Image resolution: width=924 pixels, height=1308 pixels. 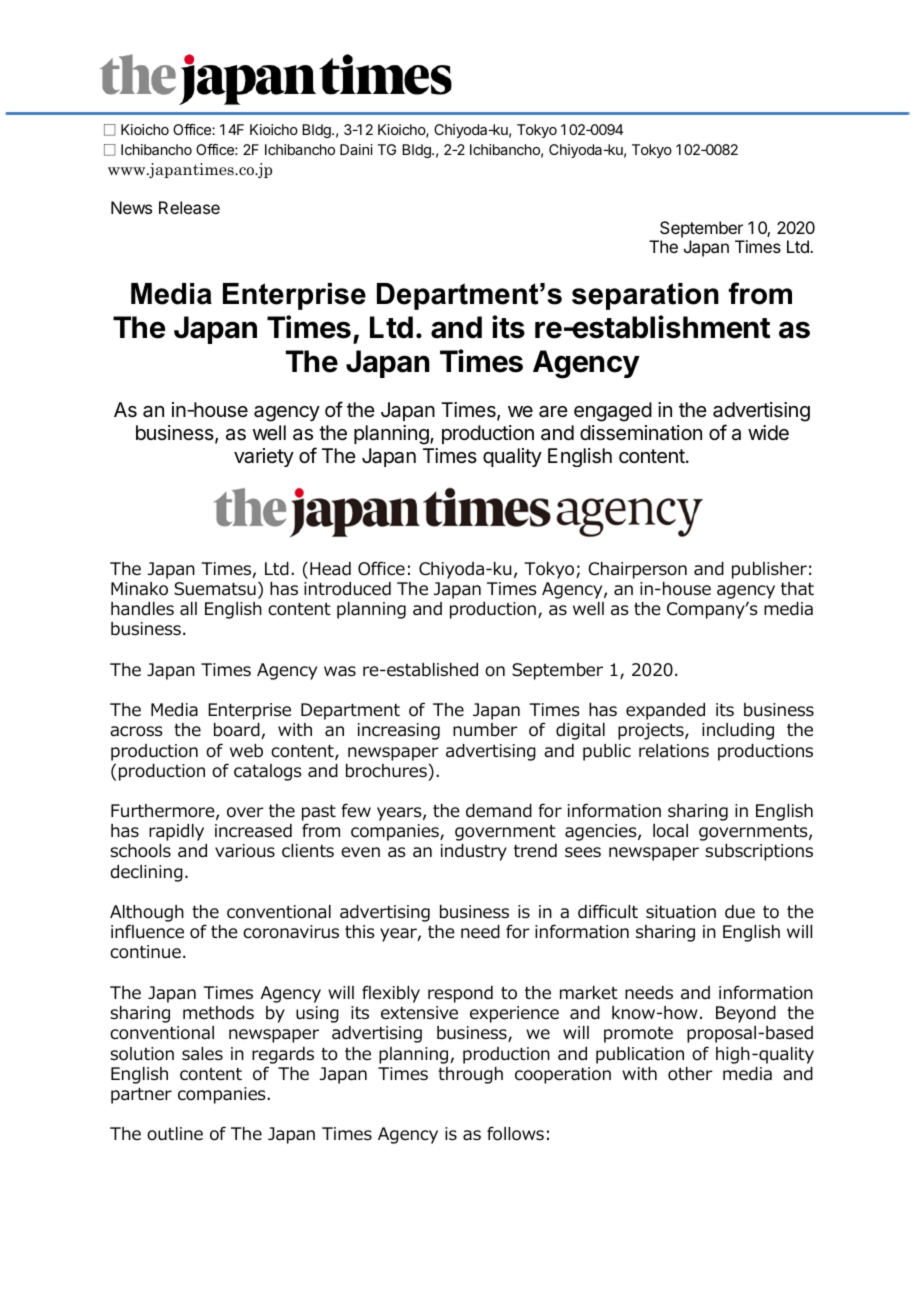 What do you see at coordinates (499, 811) in the document?
I see `demand` at bounding box center [499, 811].
